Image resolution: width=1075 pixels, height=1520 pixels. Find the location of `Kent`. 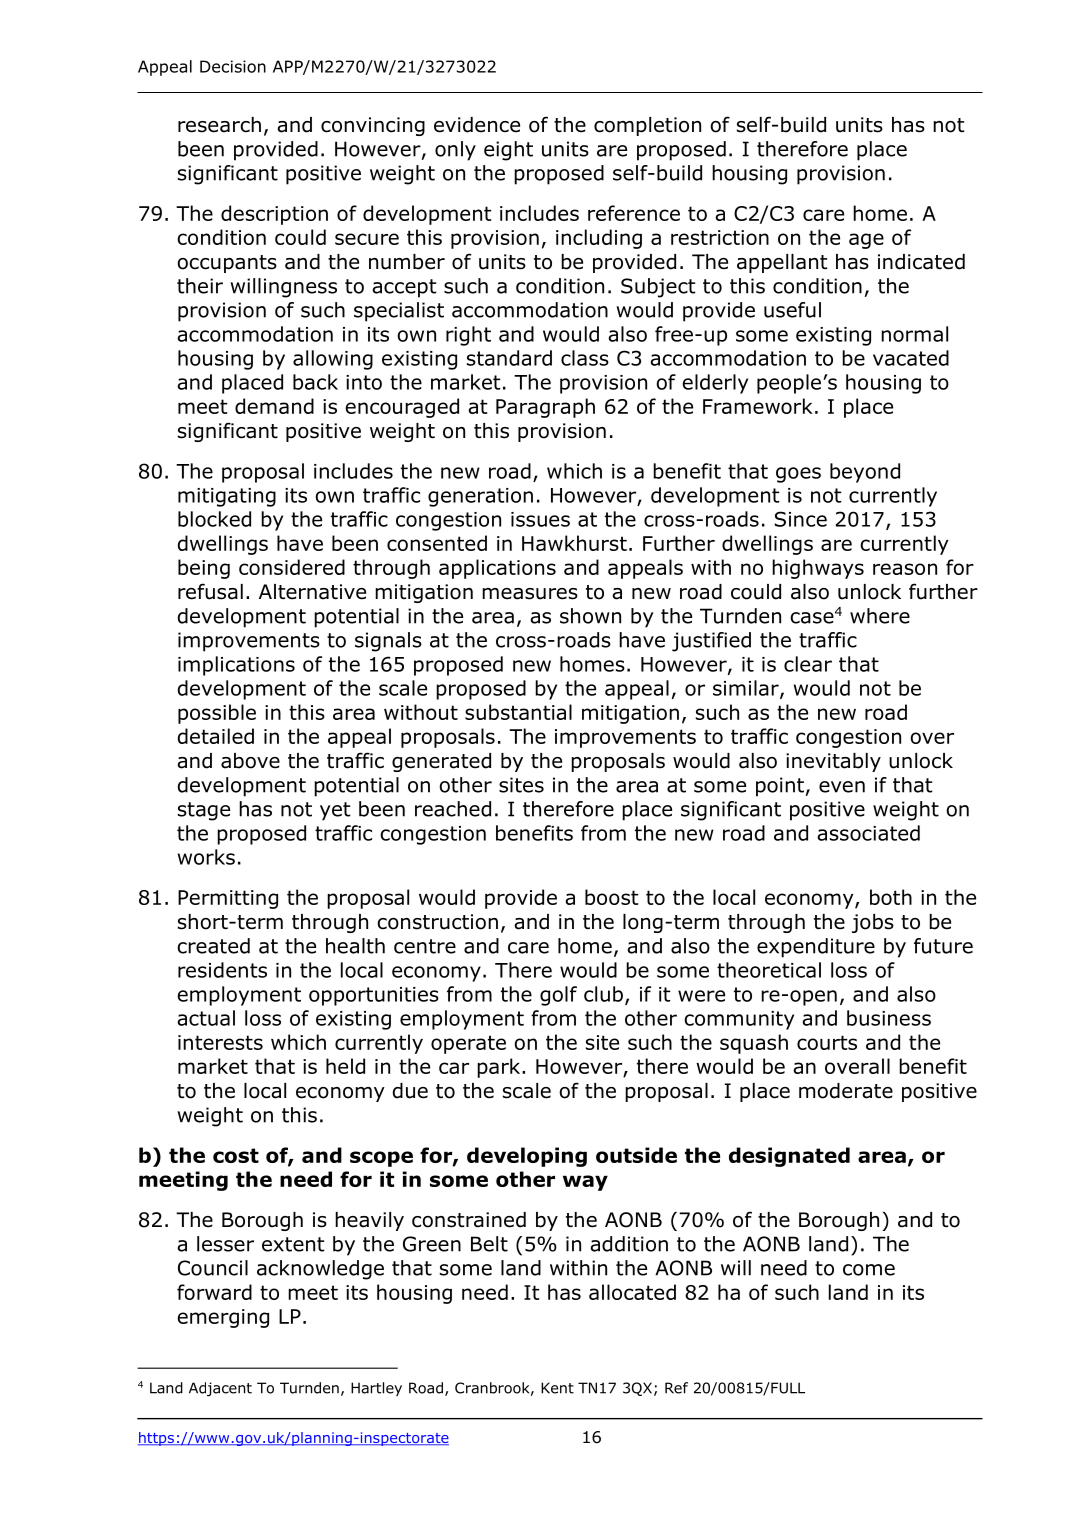

Kent is located at coordinates (557, 1388).
